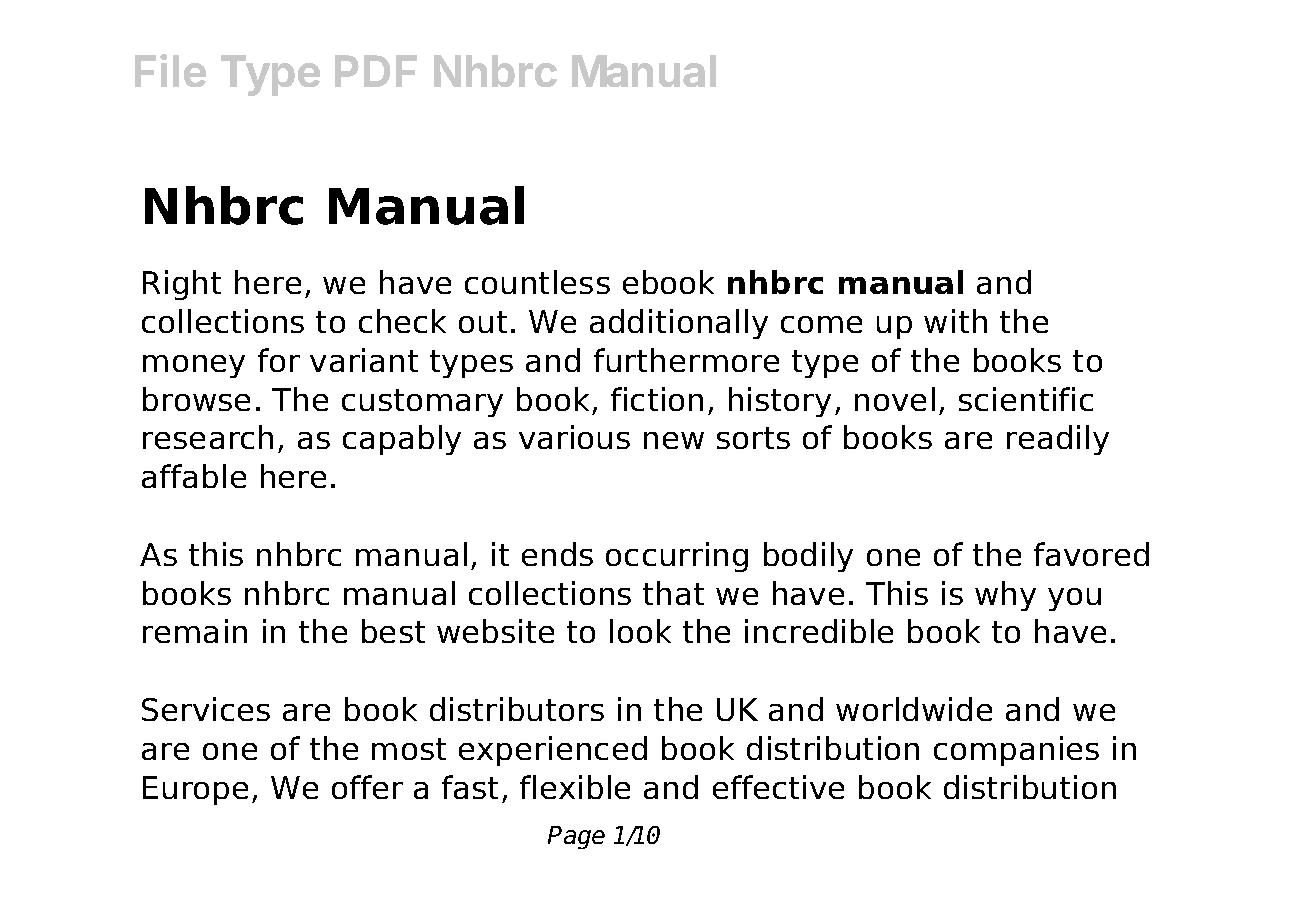  Describe the element at coordinates (677, 557) in the page. I see `occurring` at that location.
